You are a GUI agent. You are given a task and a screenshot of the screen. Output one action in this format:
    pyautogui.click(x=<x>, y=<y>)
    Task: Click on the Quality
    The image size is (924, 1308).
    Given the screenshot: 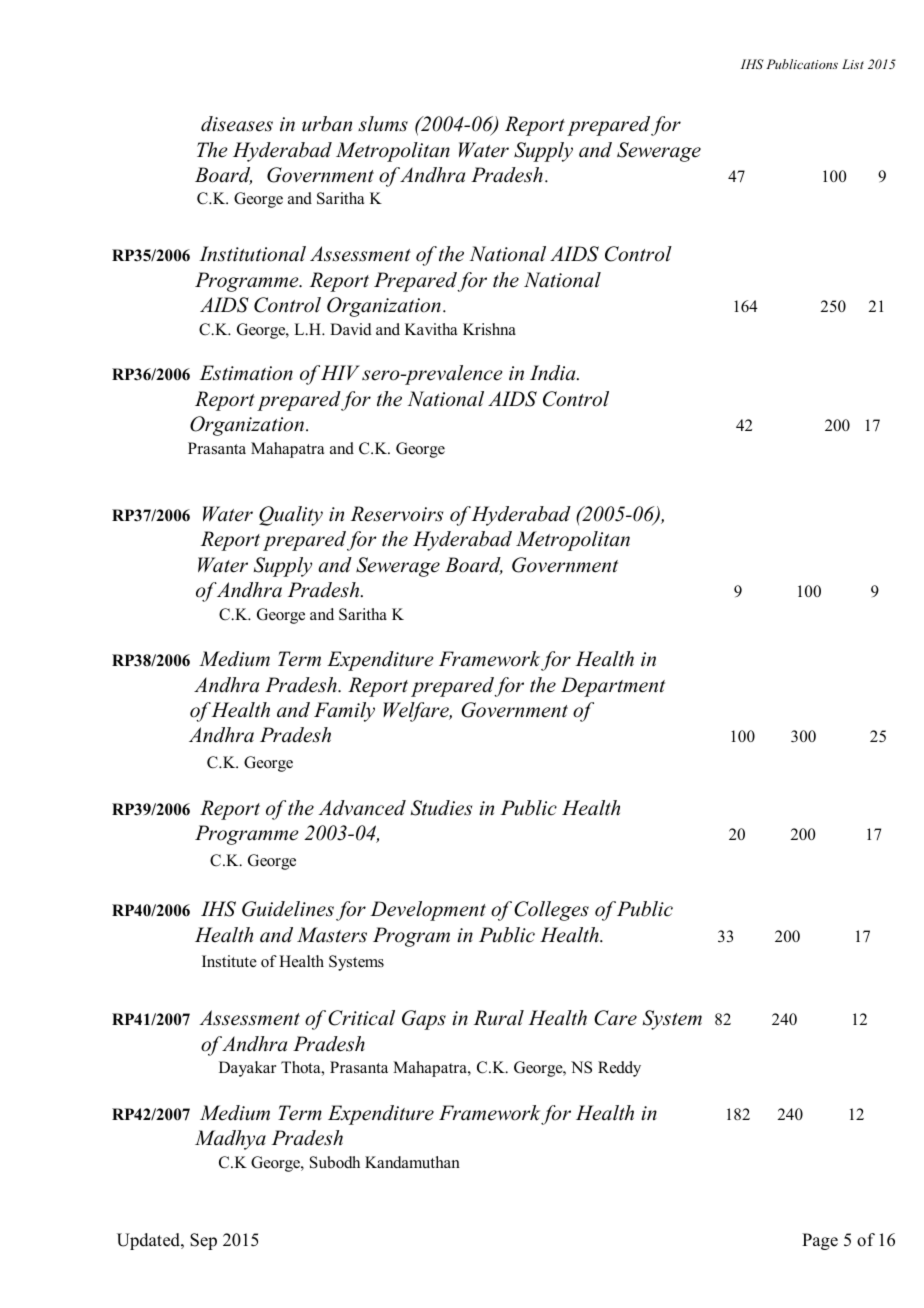 What is the action you would take?
    pyautogui.click(x=291, y=516)
